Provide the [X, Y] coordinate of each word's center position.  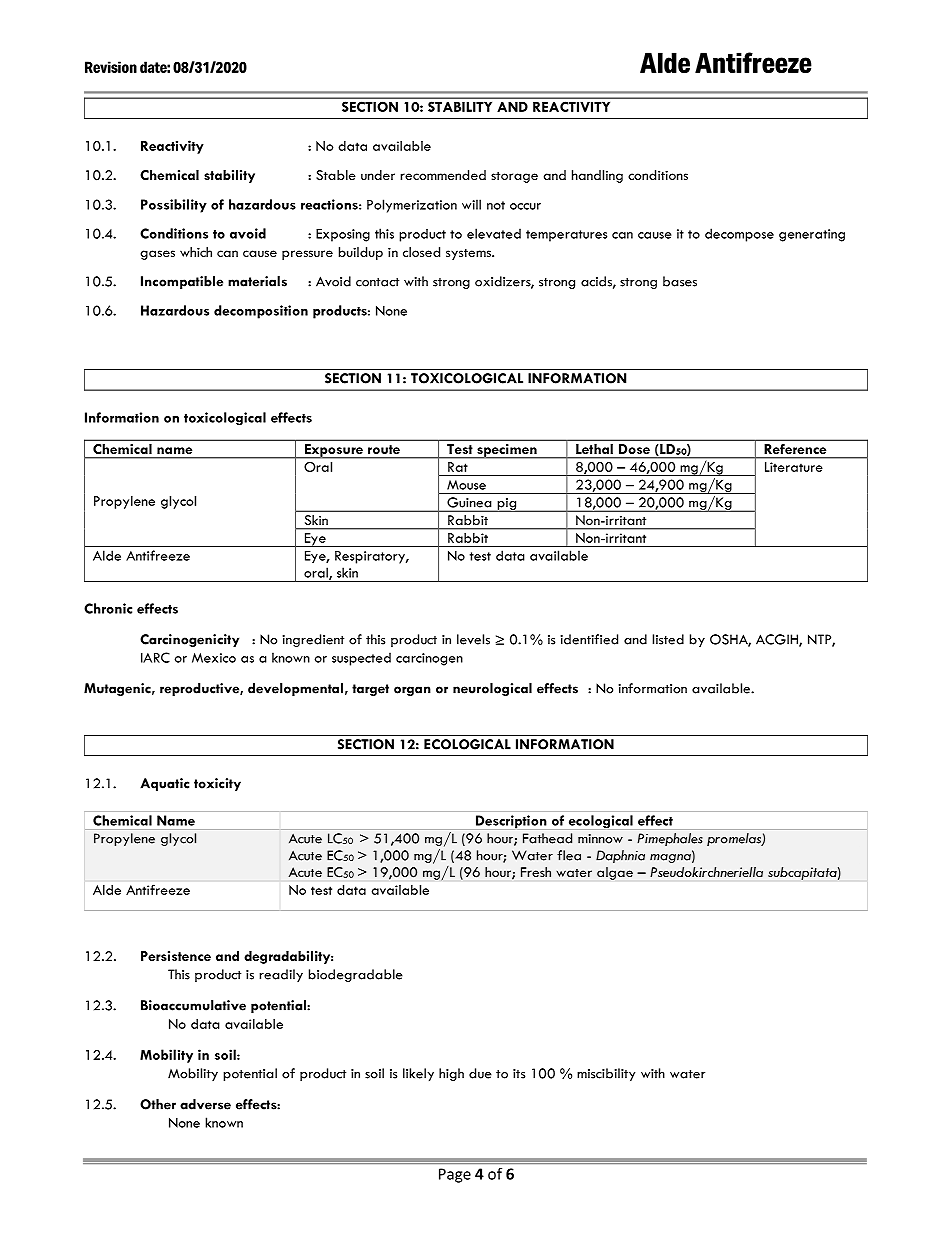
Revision [111, 67]
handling [597, 176]
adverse [205, 1104]
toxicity [217, 784]
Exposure [333, 451]
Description [511, 822]
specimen [507, 451]
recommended [443, 175]
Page [455, 1175]
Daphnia [620, 856]
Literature [794, 467]
